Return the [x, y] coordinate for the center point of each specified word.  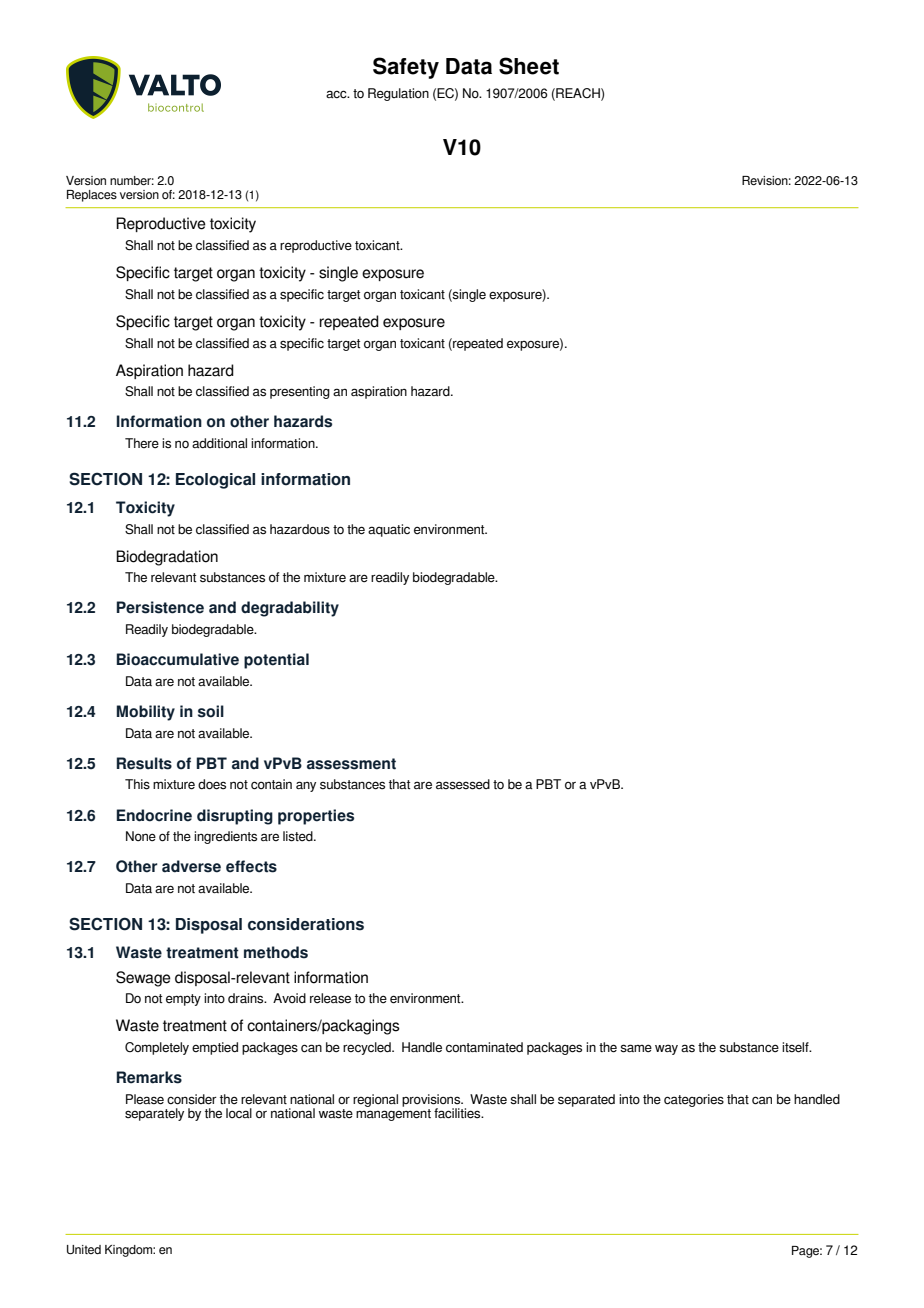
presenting [300, 392]
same [636, 1048]
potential [276, 661]
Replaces [92, 196]
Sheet [529, 66]
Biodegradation [167, 558]
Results [144, 763]
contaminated [484, 1047]
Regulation [398, 94]
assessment [351, 764]
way [666, 1049]
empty [183, 1000]
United [84, 1249]
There [142, 443]
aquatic [389, 530]
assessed [463, 784]
